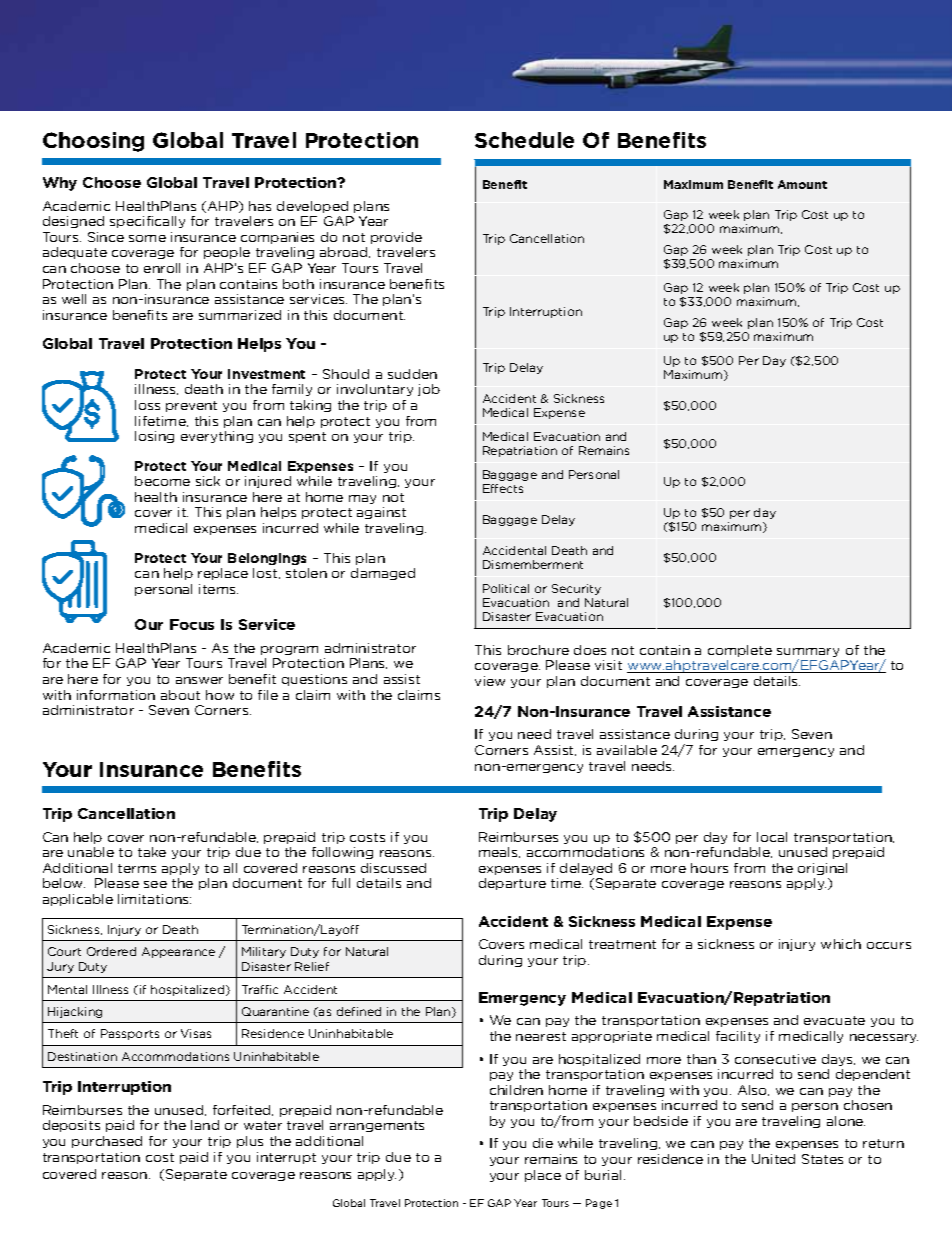 The image size is (952, 1233). Describe the element at coordinates (802, 184) in the screenshot. I see `Amount` at that location.
